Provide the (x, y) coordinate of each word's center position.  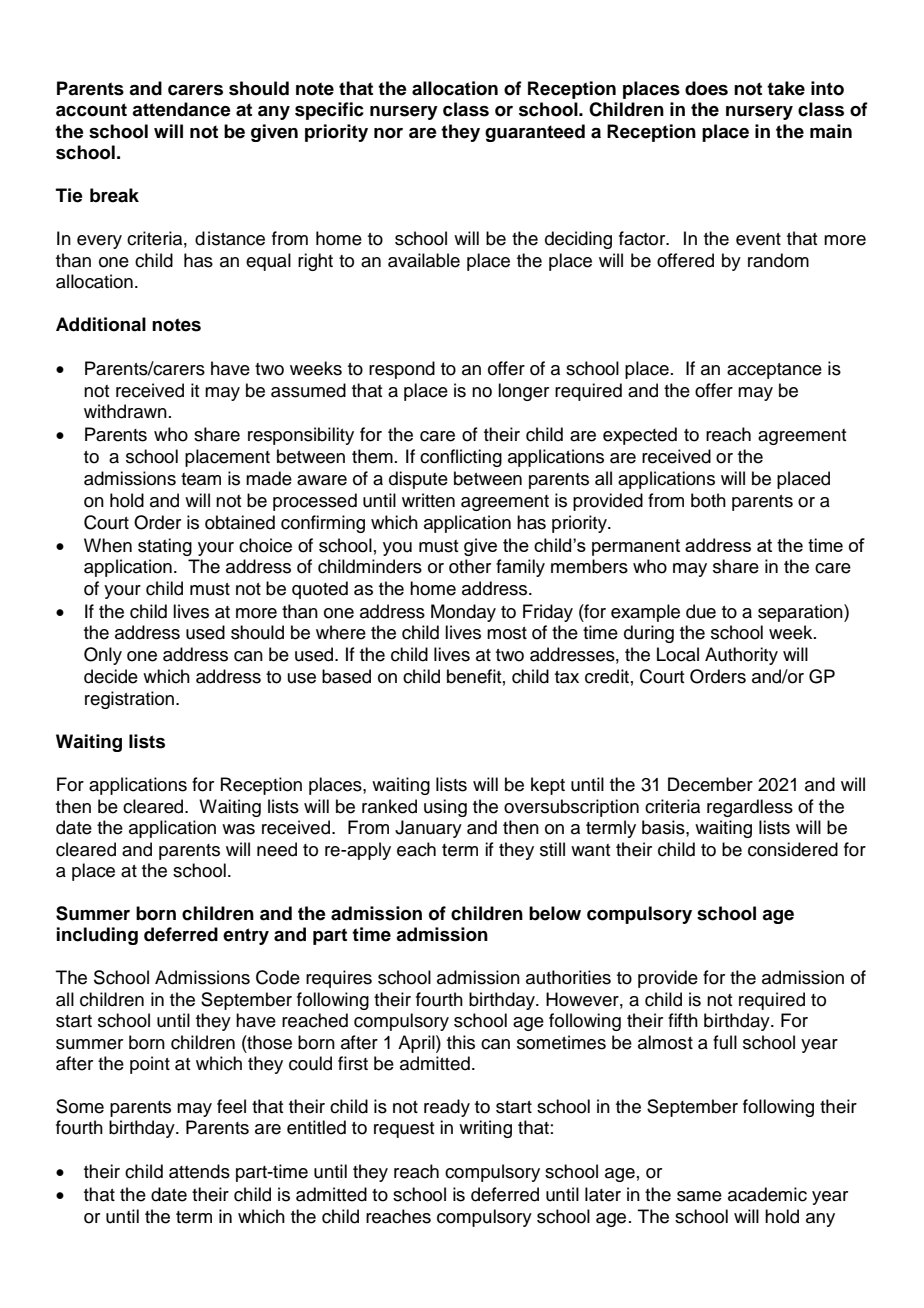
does (706, 88)
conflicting (461, 458)
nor (388, 133)
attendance (181, 109)
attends (199, 1171)
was (238, 829)
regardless (750, 808)
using (445, 808)
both (708, 500)
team (201, 479)
